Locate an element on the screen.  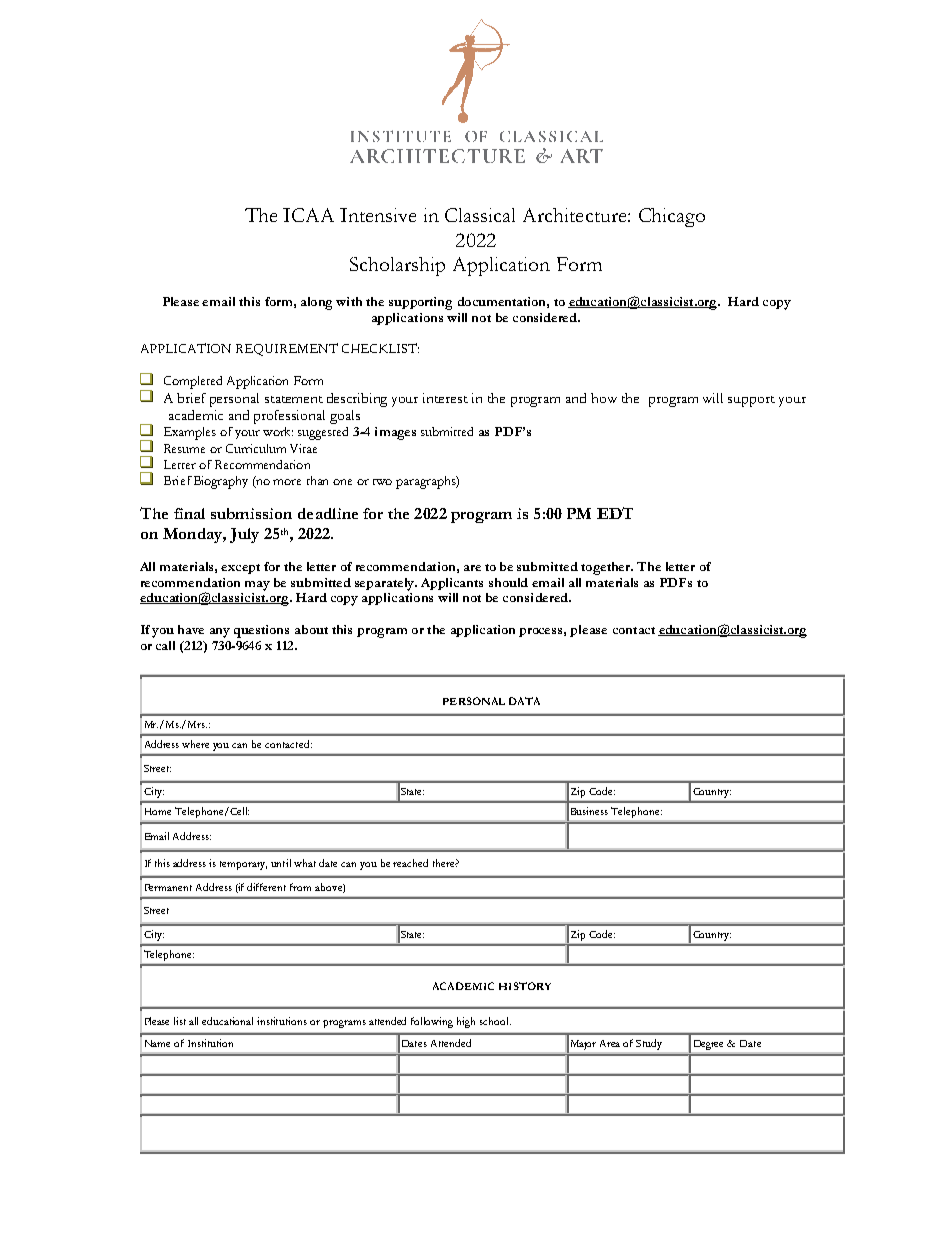
following is located at coordinates (432, 1022).
